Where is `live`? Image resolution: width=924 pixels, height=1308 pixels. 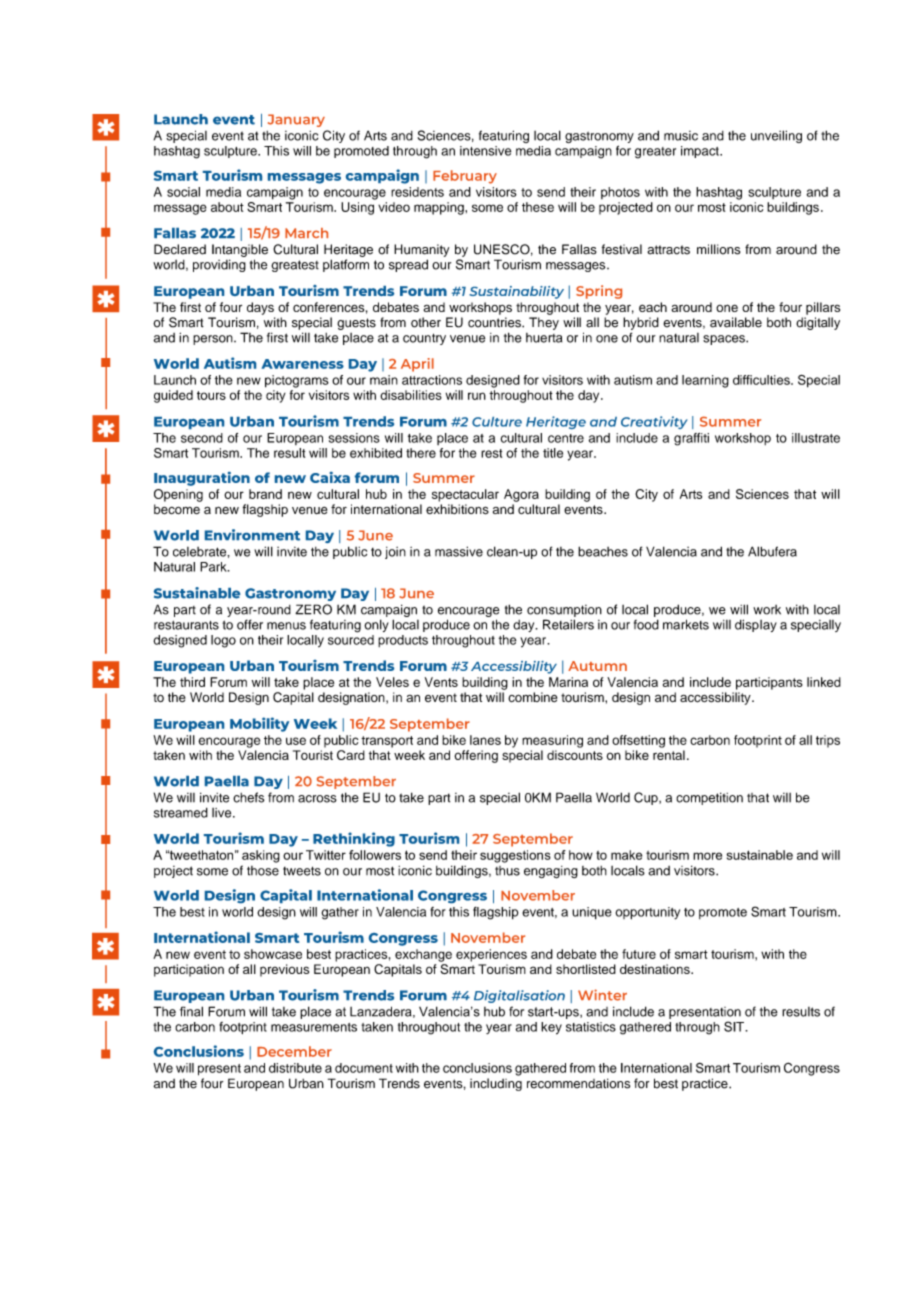 live is located at coordinates (223, 813).
